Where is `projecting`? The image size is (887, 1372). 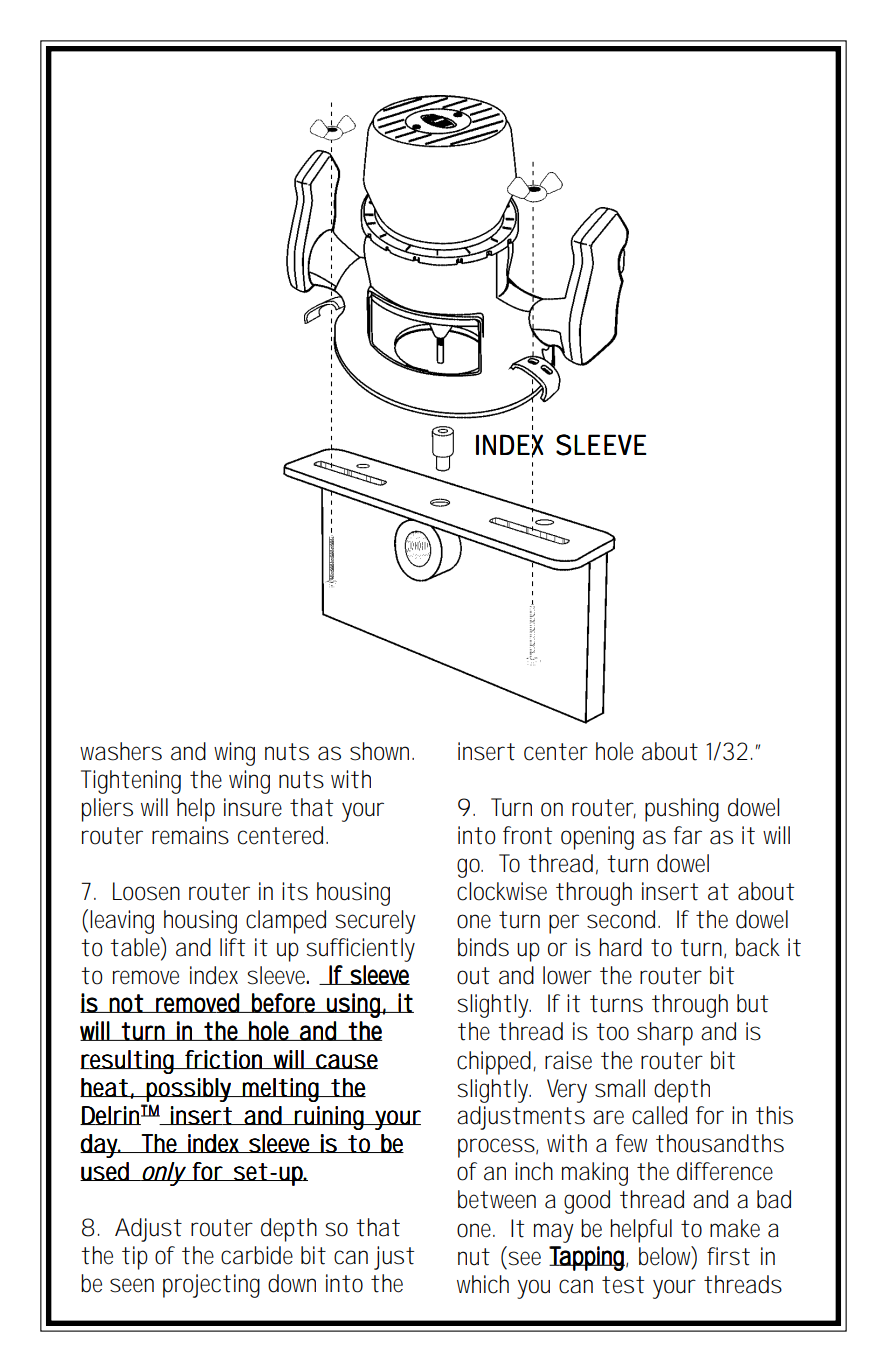 projecting is located at coordinates (211, 1286).
